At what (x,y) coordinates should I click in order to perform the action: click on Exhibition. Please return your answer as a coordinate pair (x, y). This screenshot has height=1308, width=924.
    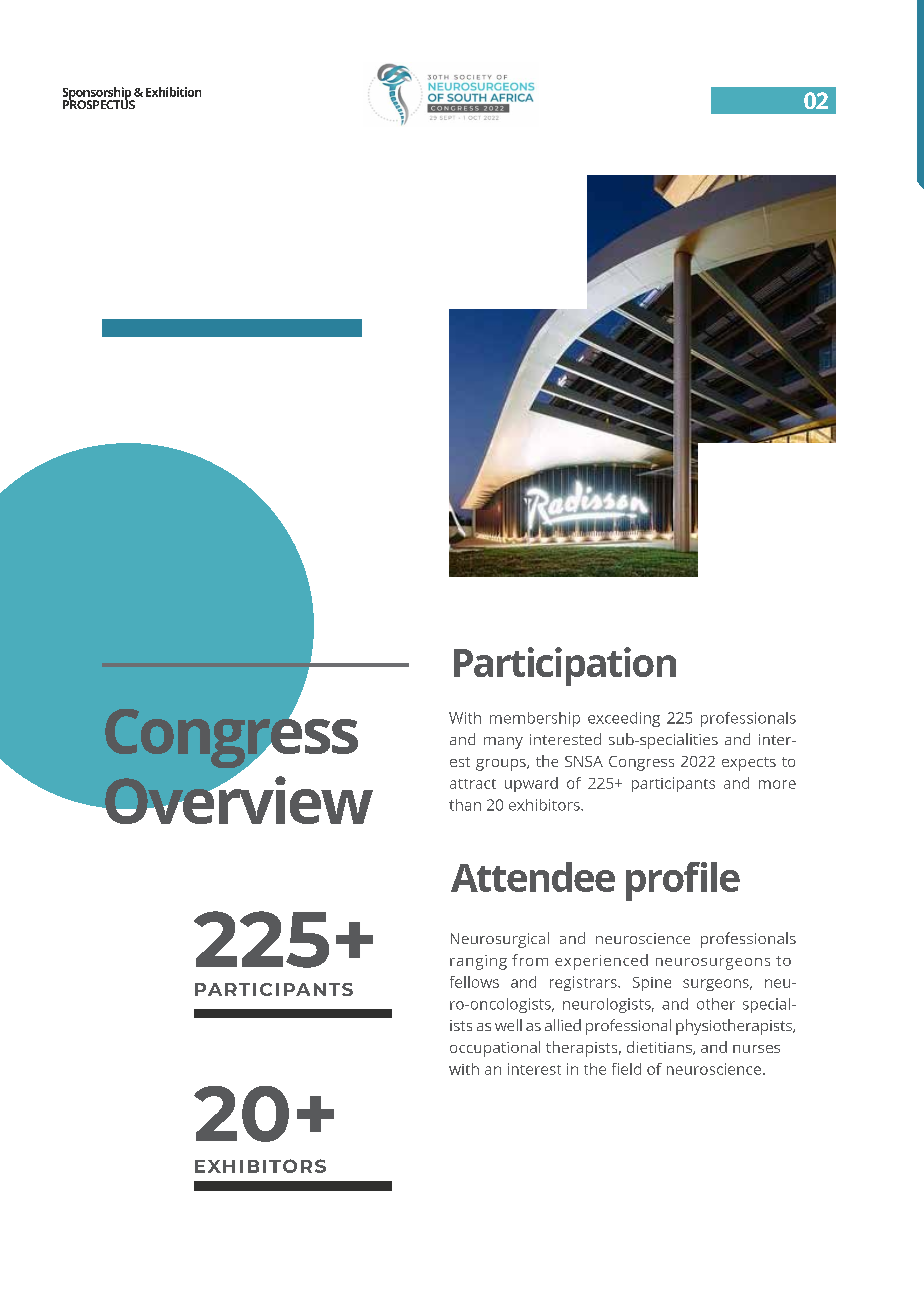
    Looking at the image, I should click on (173, 92).
